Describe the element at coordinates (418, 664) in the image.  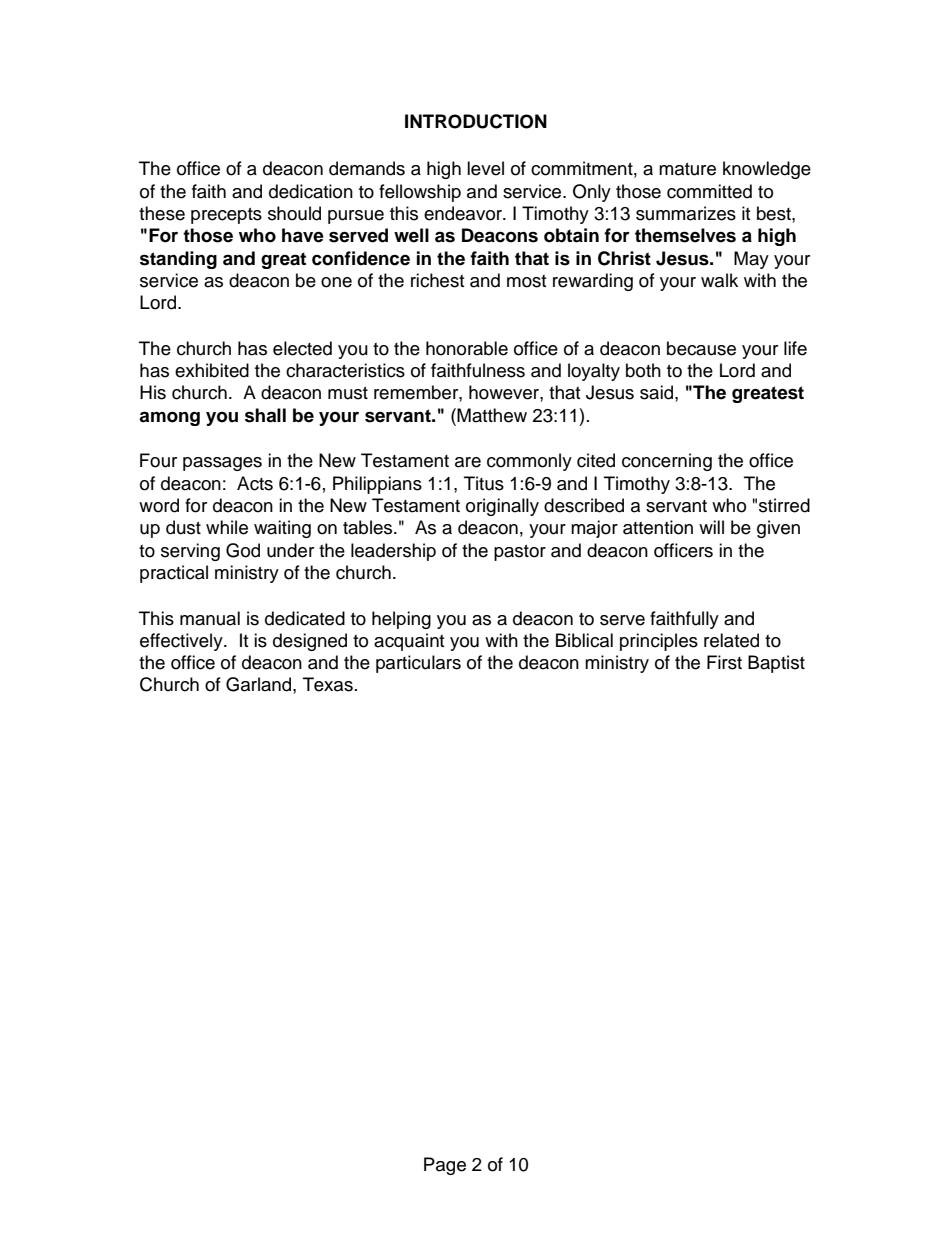
I see `particulars` at that location.
